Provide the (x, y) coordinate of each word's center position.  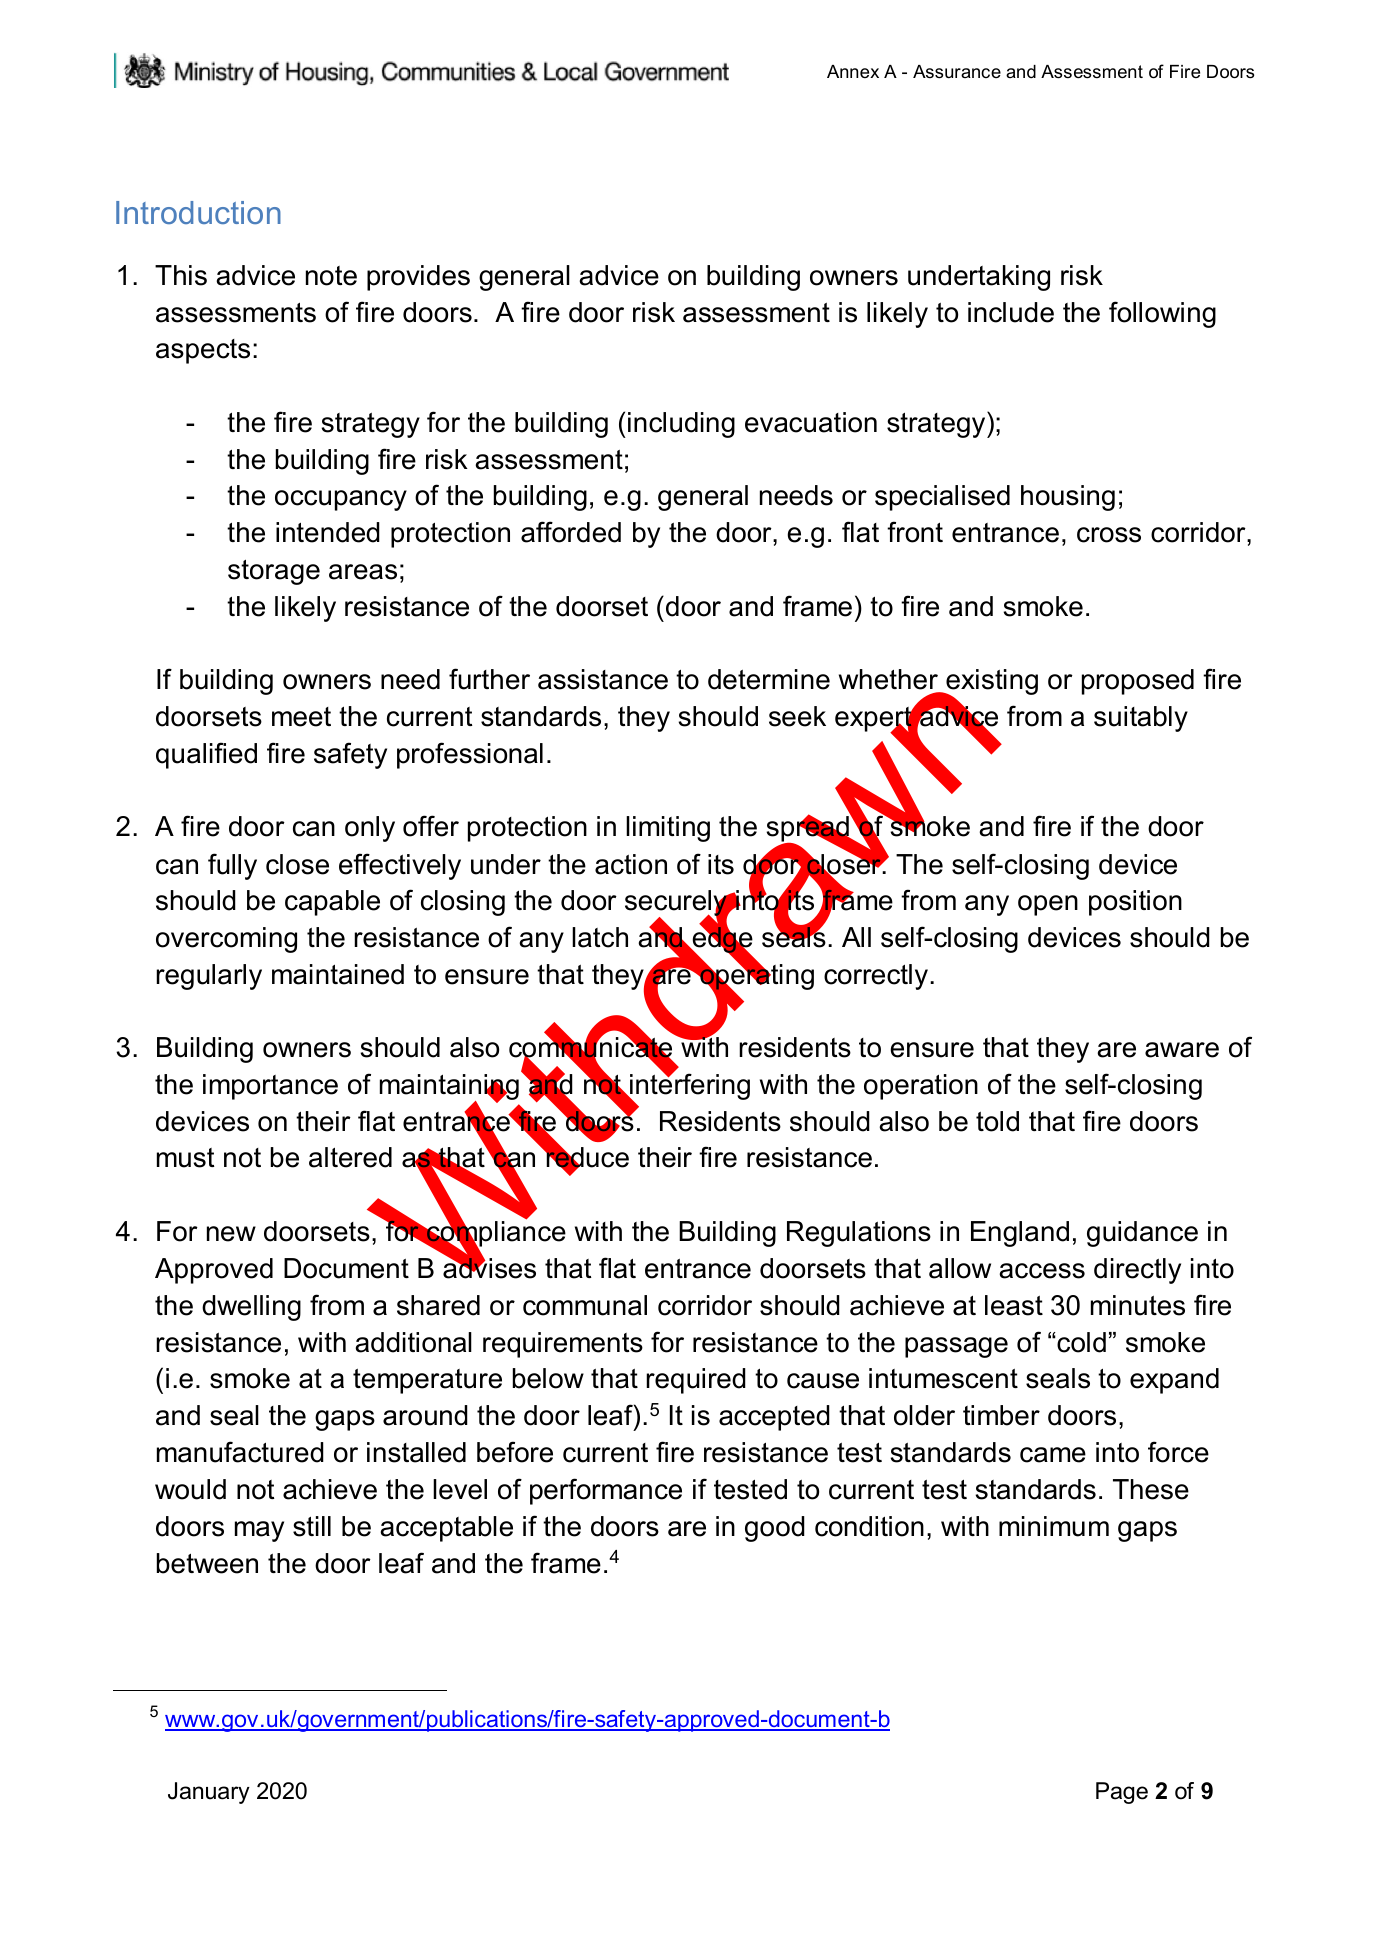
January (209, 1793)
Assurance (957, 72)
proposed (1138, 682)
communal (585, 1305)
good (775, 1529)
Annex (853, 71)
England (1020, 1234)
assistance (603, 679)
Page (1122, 1793)
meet (301, 717)
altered (350, 1157)
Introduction (198, 212)
